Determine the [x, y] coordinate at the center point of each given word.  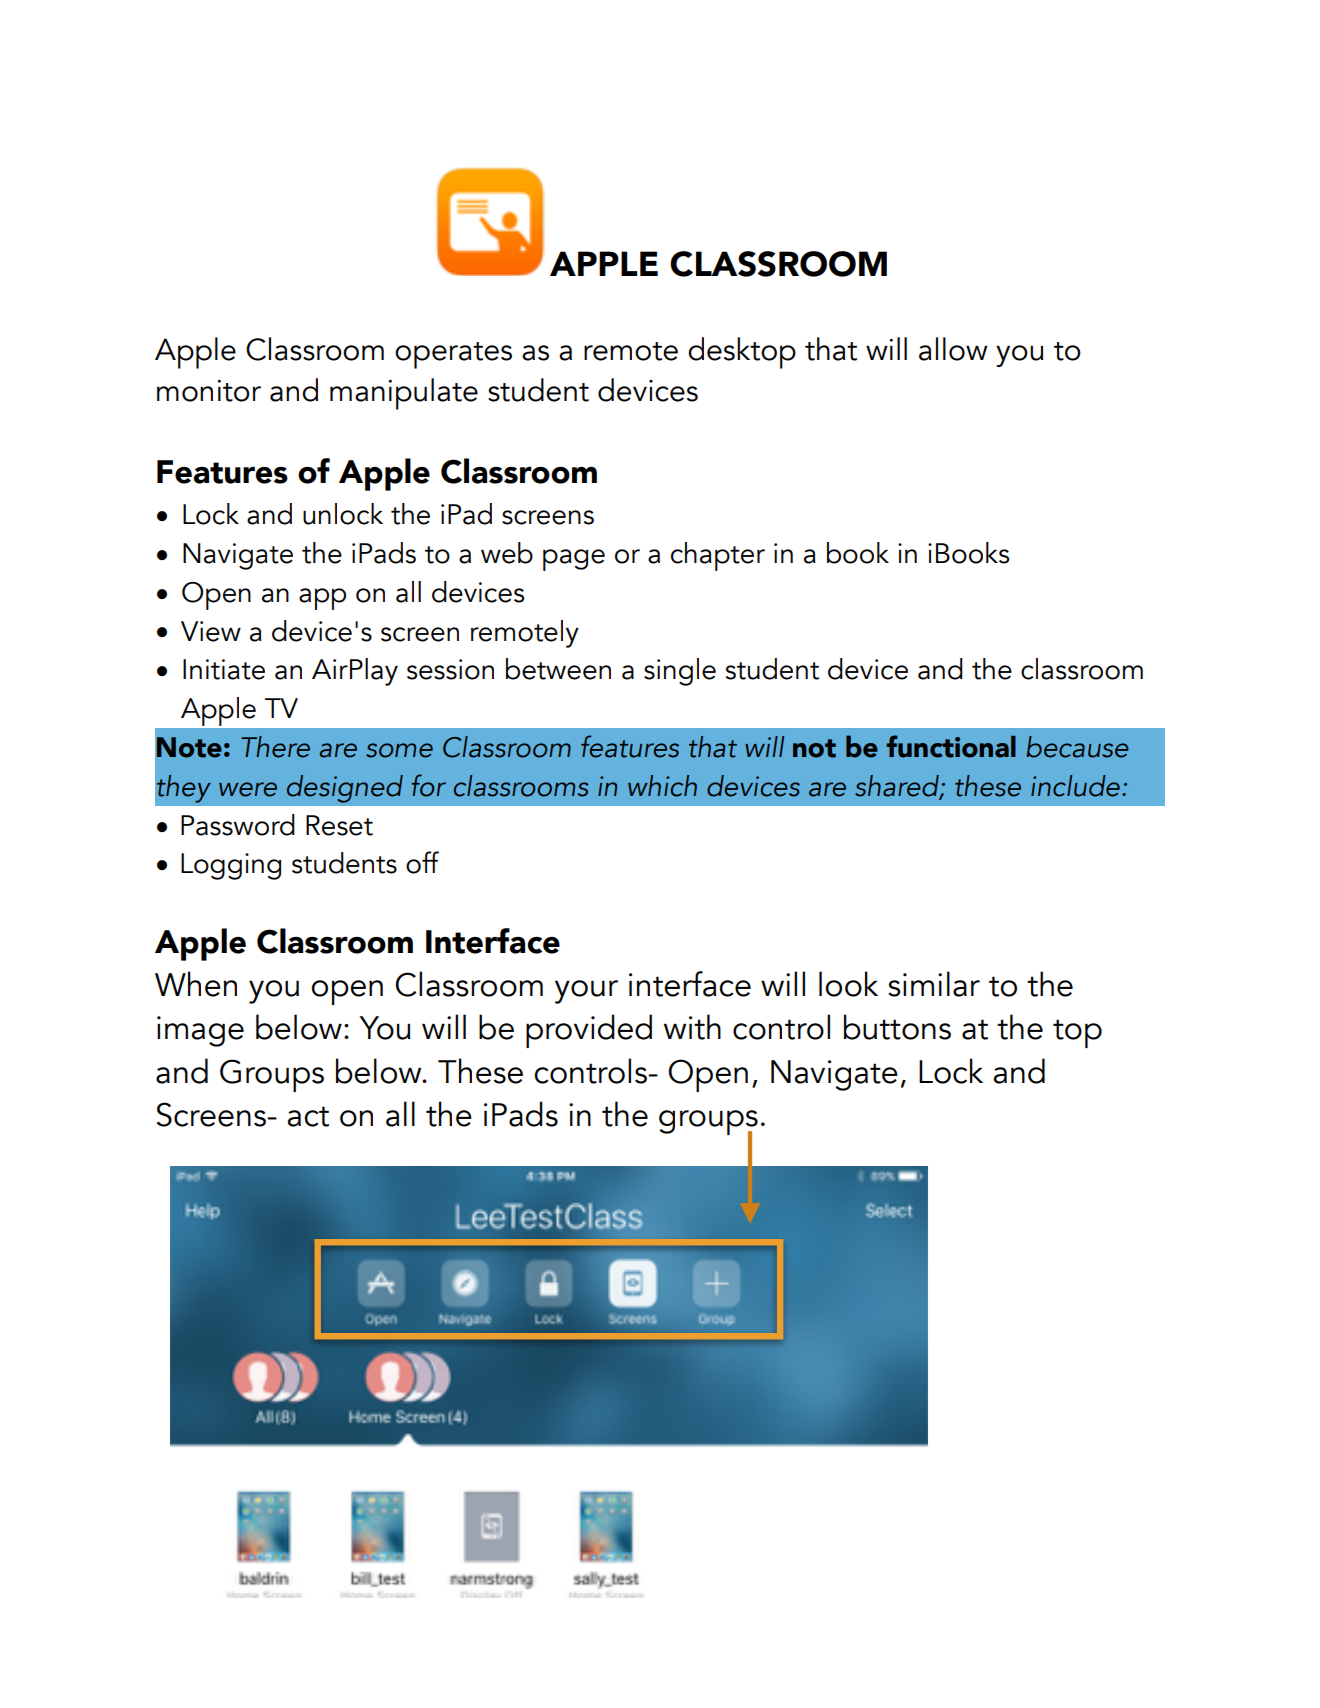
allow [953, 349]
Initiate [224, 669]
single [680, 672]
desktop [742, 353]
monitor [209, 391]
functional [951, 746]
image [200, 1031]
